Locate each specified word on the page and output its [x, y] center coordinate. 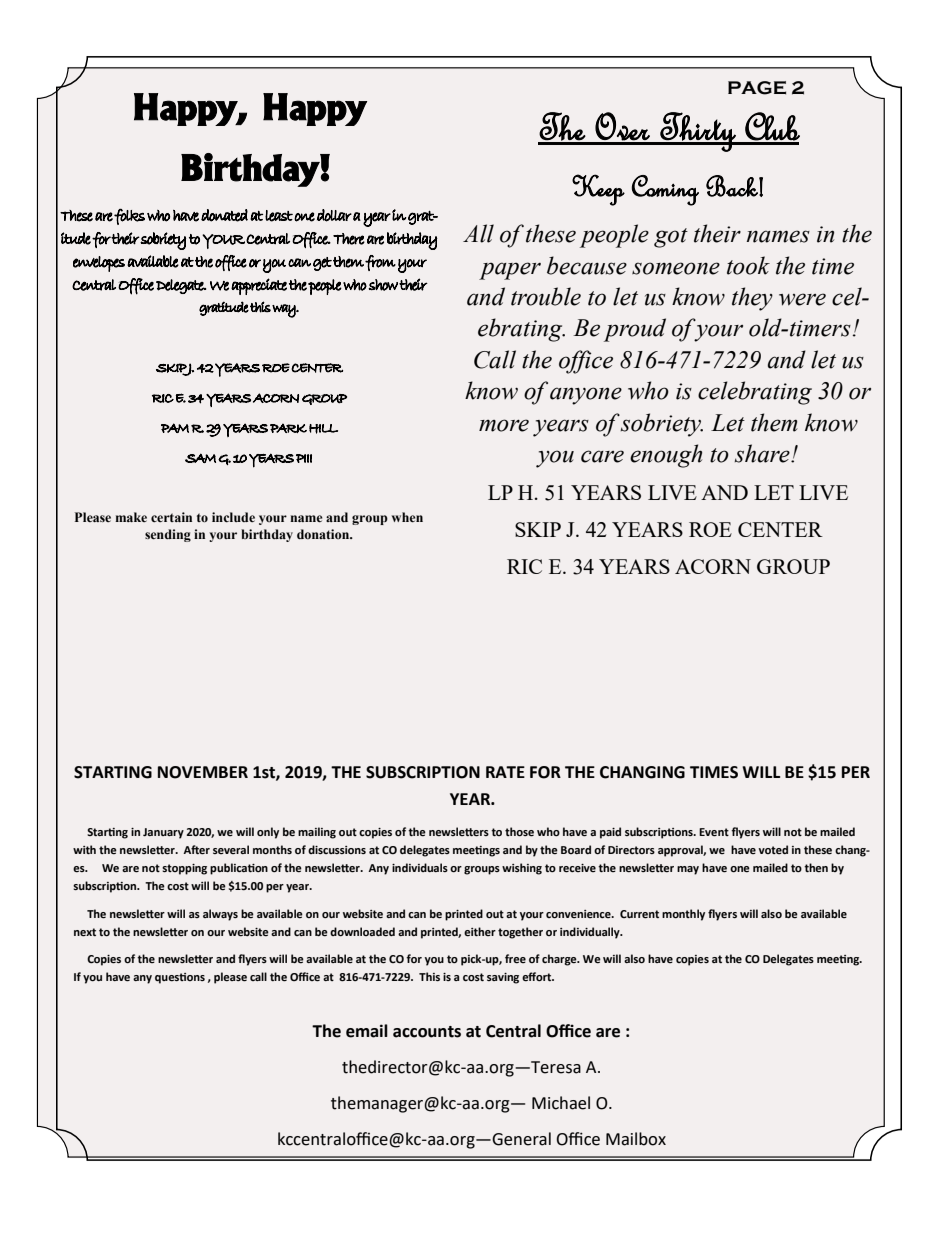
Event [714, 832]
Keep [598, 190]
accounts [427, 1032]
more [504, 425]
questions [180, 978]
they [752, 299]
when [407, 517]
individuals [420, 867]
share [763, 453]
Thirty [698, 132]
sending [168, 535]
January [163, 833]
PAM [175, 428]
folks [129, 216]
